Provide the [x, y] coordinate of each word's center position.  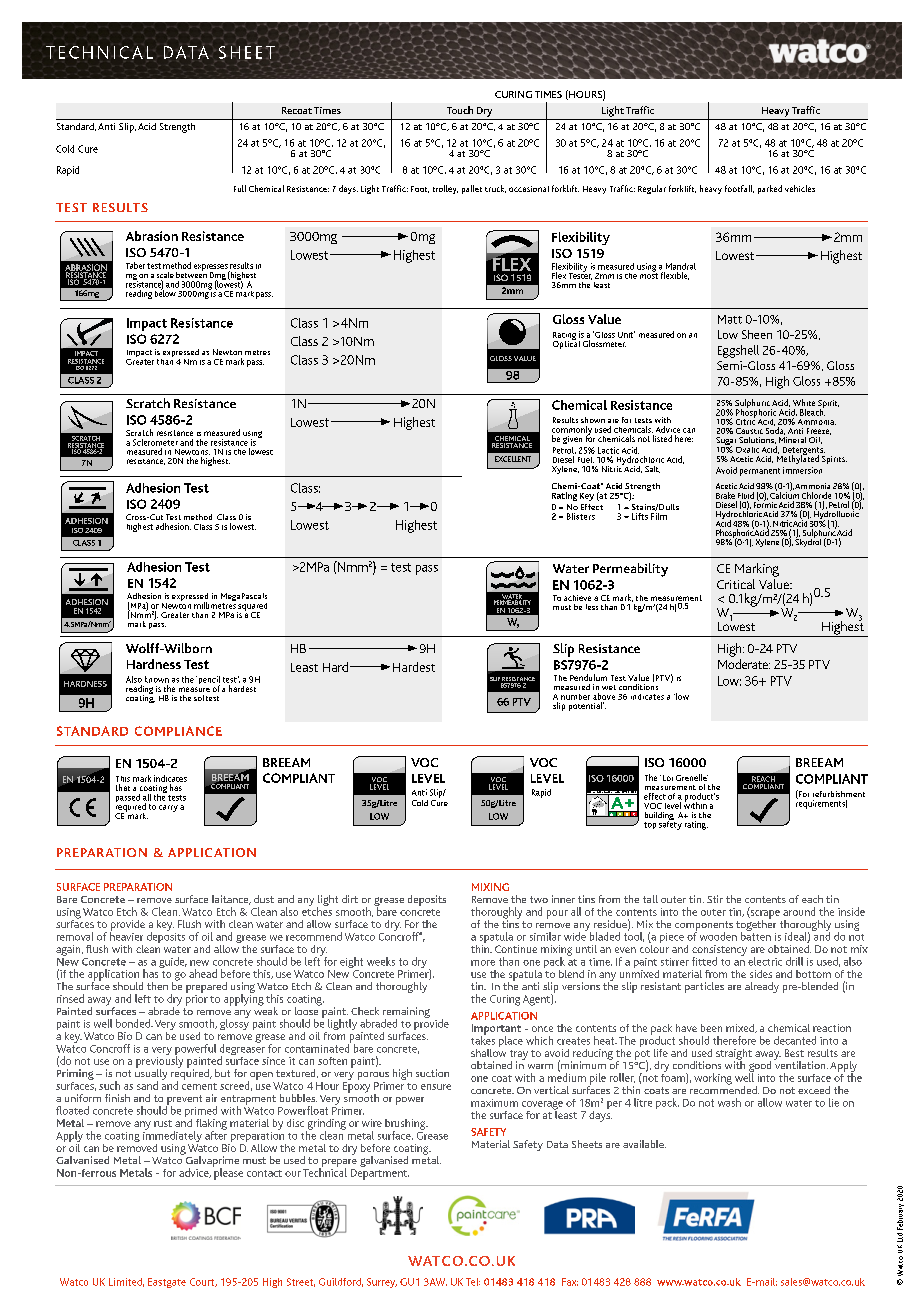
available [644, 1144]
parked [770, 189]
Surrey [382, 1283]
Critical [736, 584]
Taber [135, 265]
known [157, 679]
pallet [472, 189]
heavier [126, 935]
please [228, 1173]
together [756, 925]
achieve [577, 598]
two [539, 899]
